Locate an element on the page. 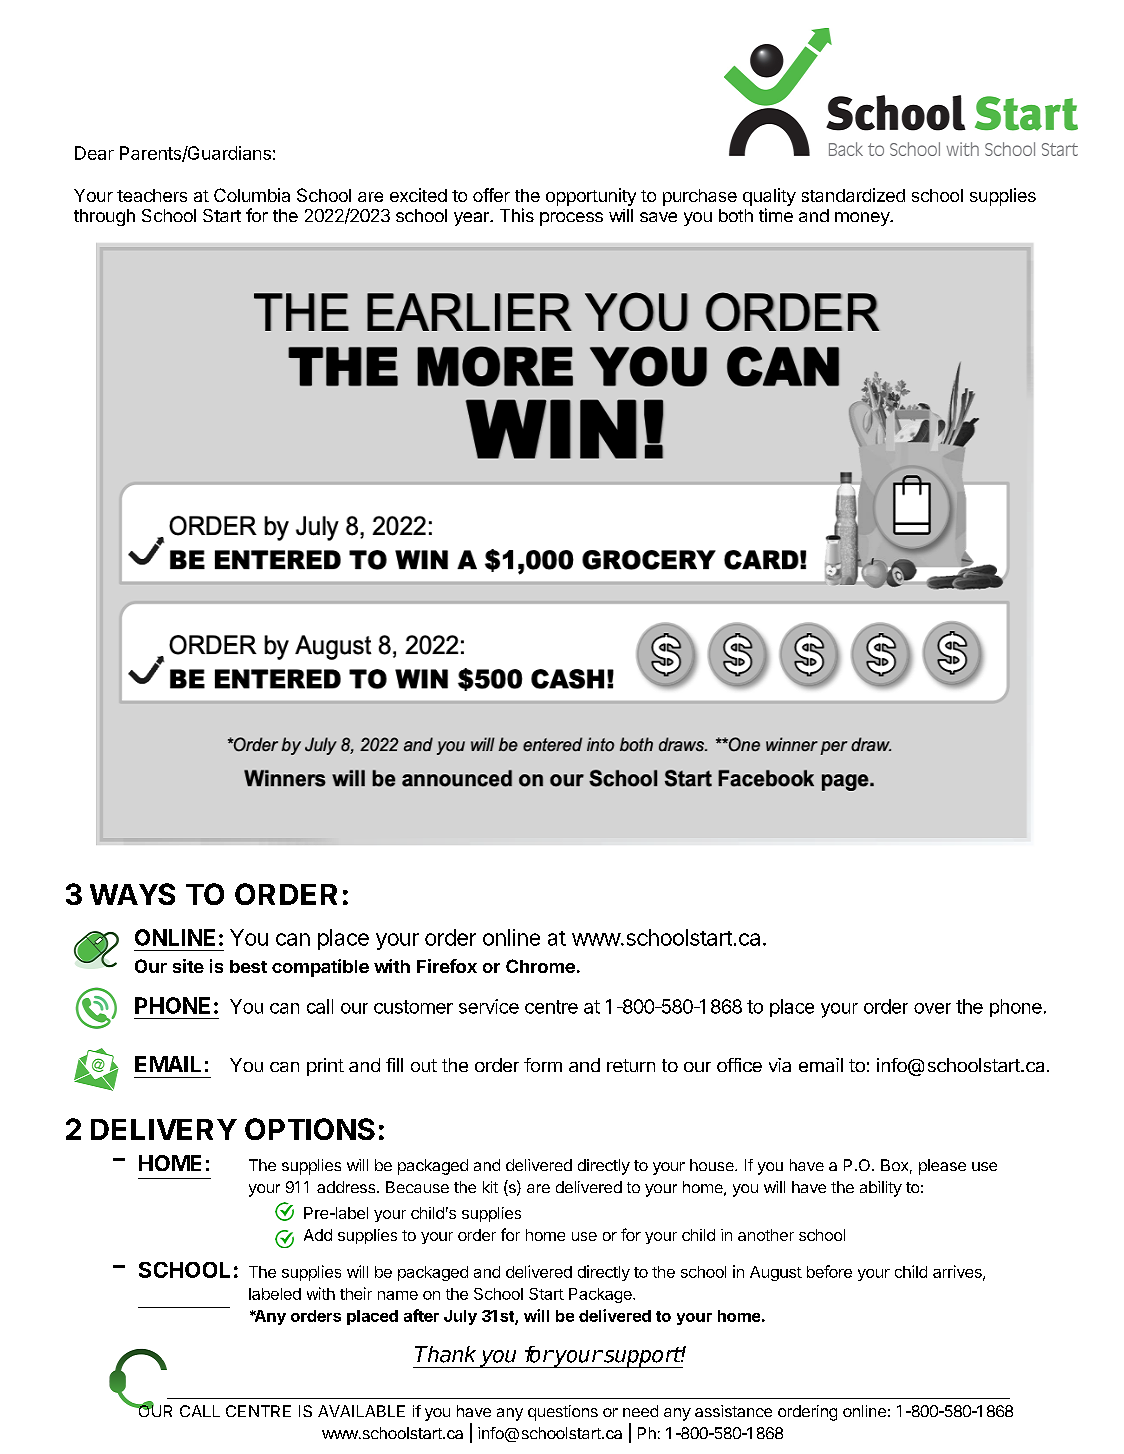  standardized is located at coordinates (853, 195).
